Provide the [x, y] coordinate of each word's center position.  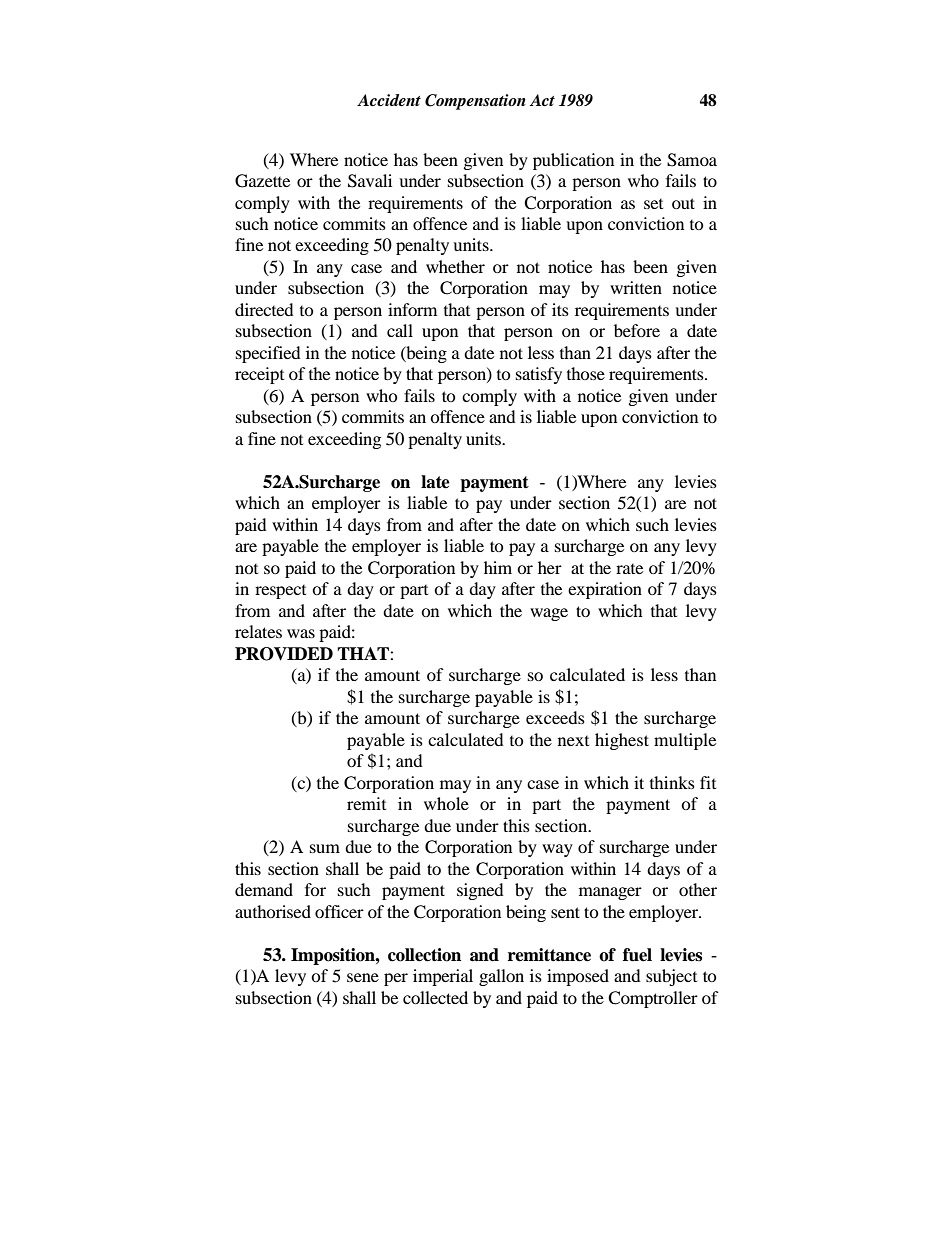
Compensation [475, 102]
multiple [685, 741]
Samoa [692, 160]
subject [671, 977]
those [586, 373]
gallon [501, 977]
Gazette [262, 181]
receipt [259, 375]
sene [363, 977]
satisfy [539, 375]
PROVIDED [284, 654]
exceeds [555, 717]
